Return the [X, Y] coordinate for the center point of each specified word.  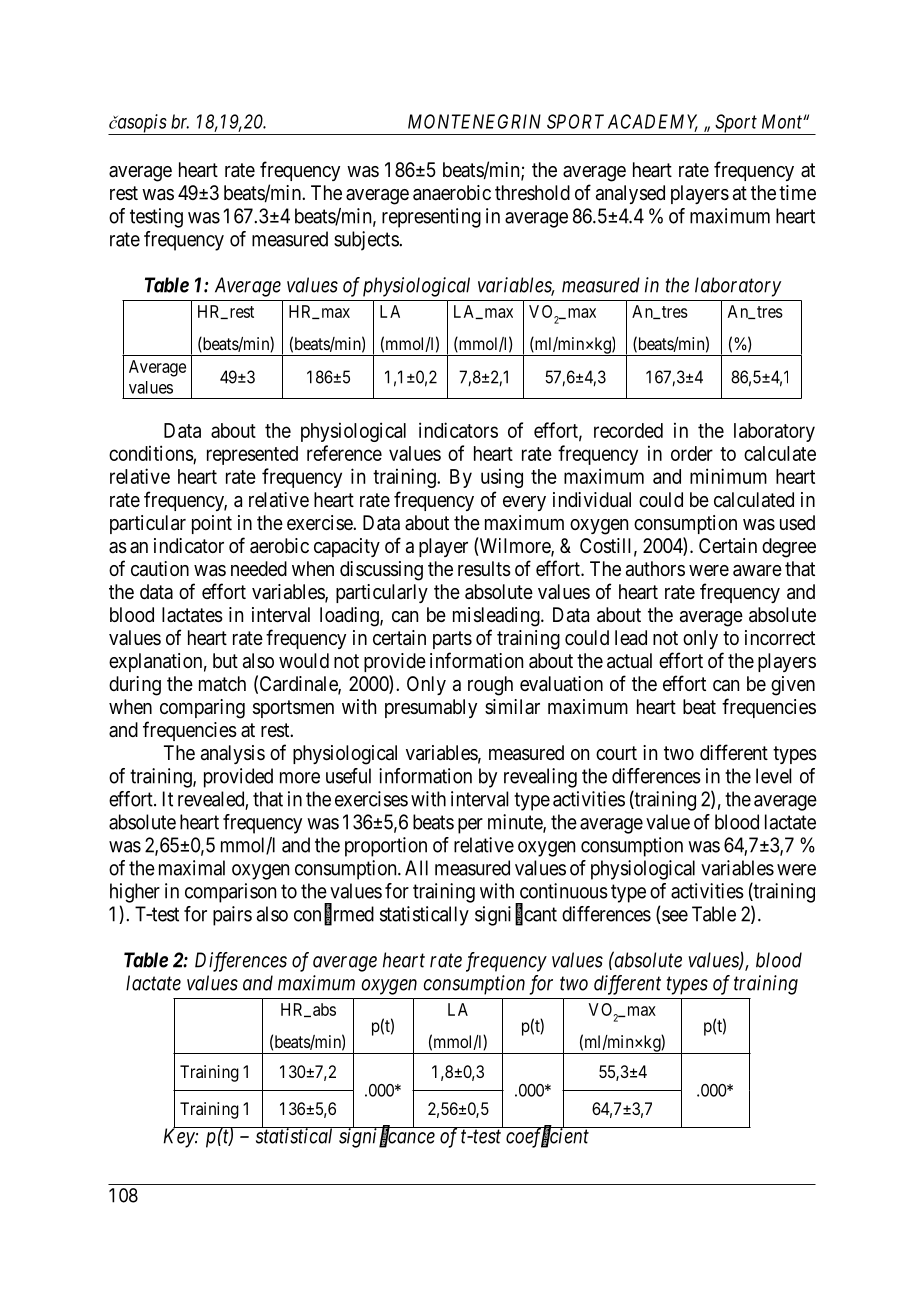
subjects [366, 241]
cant [540, 914]
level [774, 776]
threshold [532, 192]
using [502, 478]
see [674, 917]
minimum [728, 476]
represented [252, 455]
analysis [233, 754]
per [470, 826]
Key [179, 1138]
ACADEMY [653, 122]
